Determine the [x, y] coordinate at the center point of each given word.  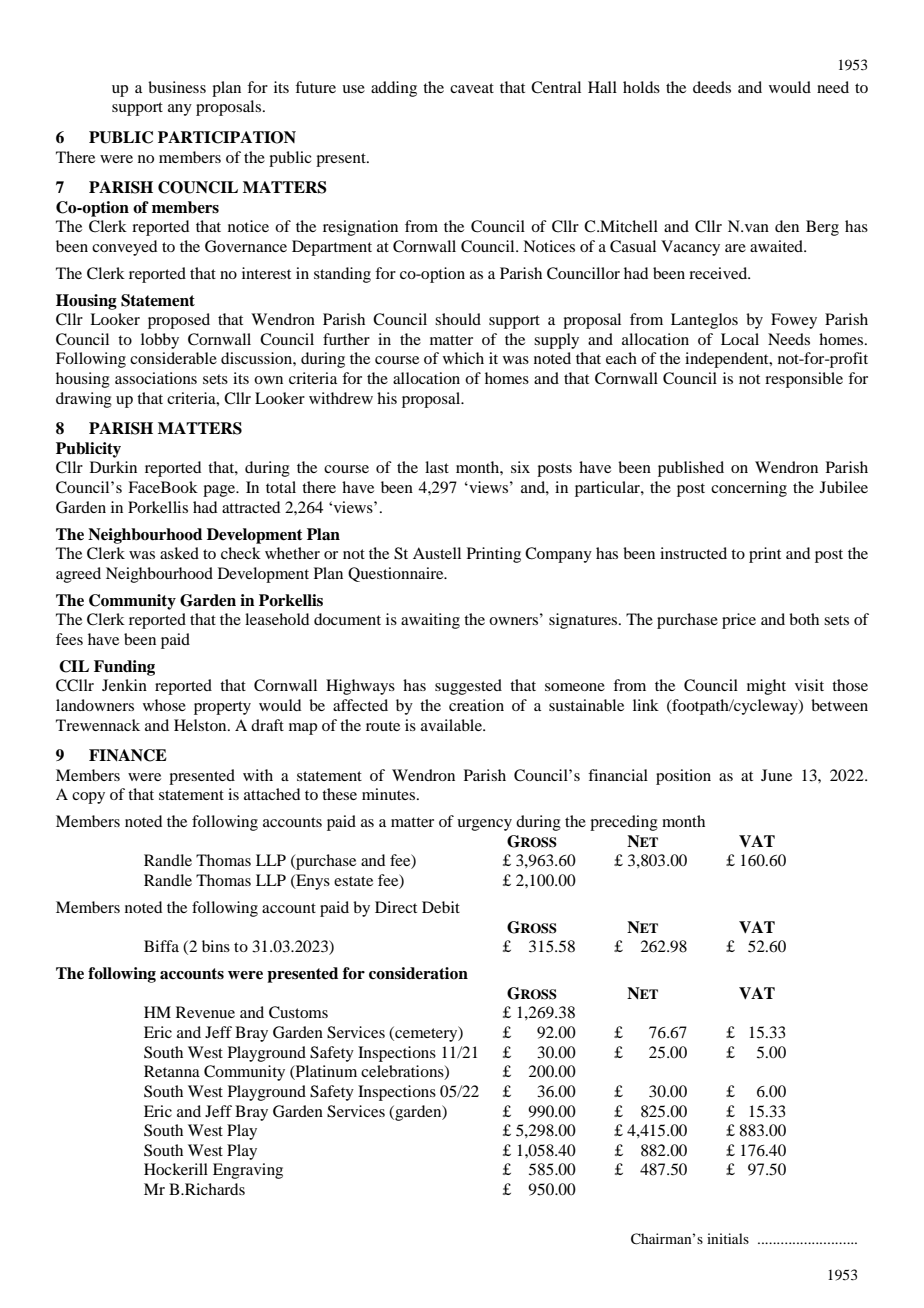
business [177, 87]
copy [88, 798]
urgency [484, 825]
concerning [749, 489]
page [220, 491]
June [776, 775]
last [437, 467]
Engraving [248, 1171]
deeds [712, 87]
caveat [472, 88]
